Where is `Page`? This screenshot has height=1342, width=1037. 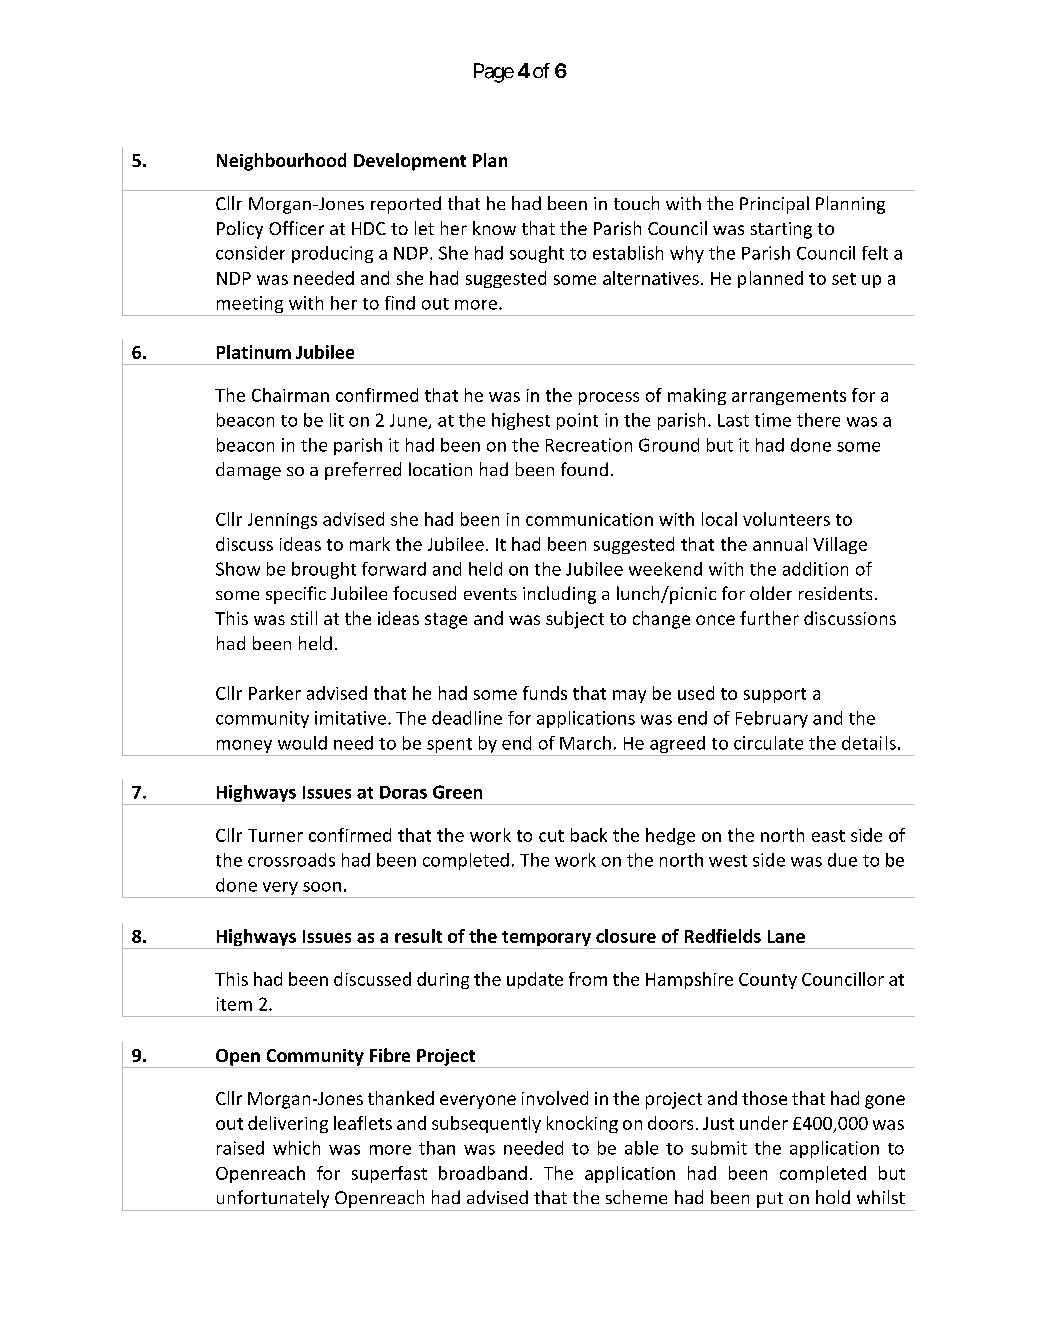 Page is located at coordinates (494, 73).
